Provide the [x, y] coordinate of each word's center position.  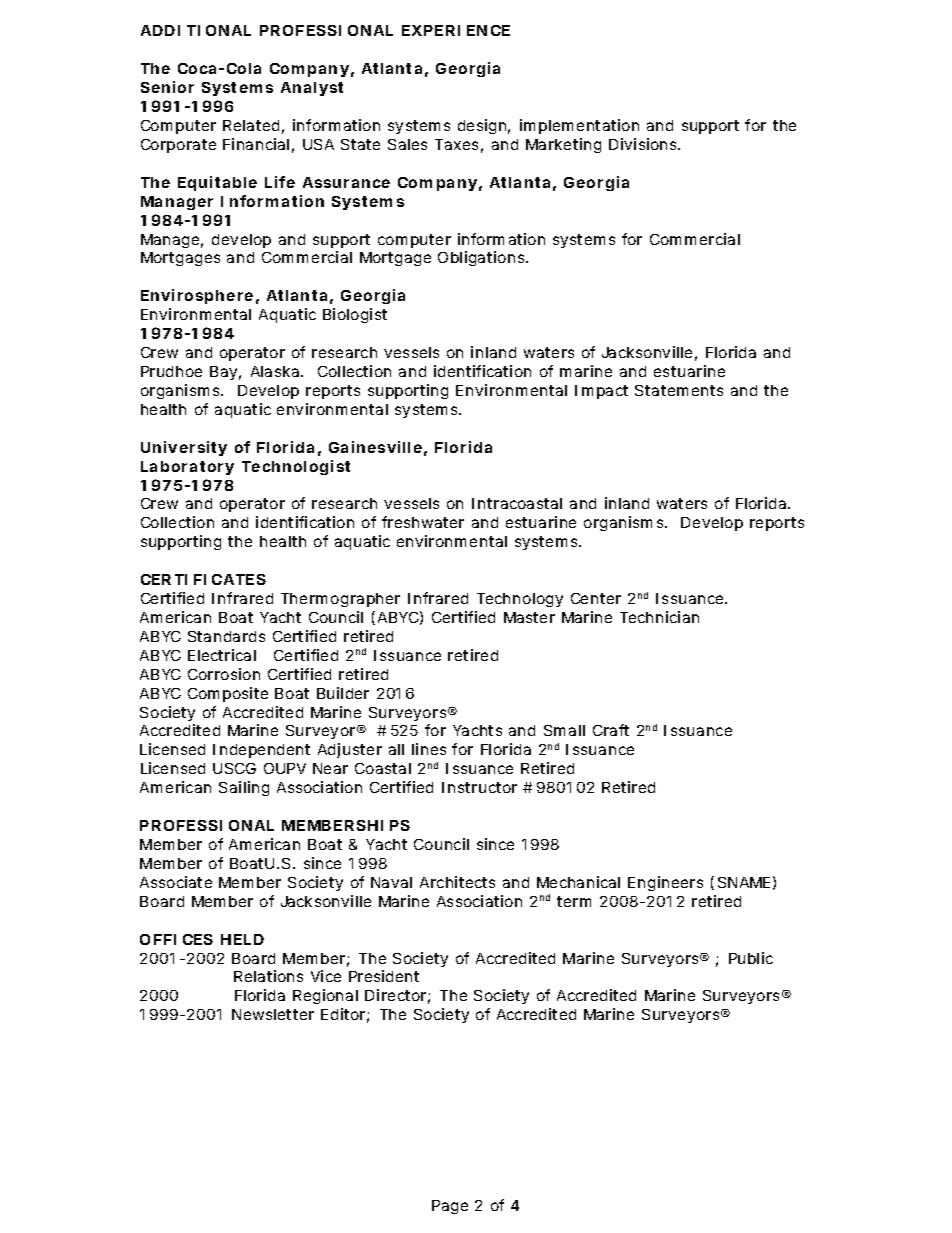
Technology [520, 600]
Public [751, 958]
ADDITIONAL [196, 30]
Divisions [644, 144]
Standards [226, 636]
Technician [659, 617]
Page [450, 1207]
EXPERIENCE [456, 30]
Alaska [276, 371]
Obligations [482, 258]
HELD [242, 939]
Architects [457, 882]
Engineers [665, 883]
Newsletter [273, 1014]
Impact [601, 392]
